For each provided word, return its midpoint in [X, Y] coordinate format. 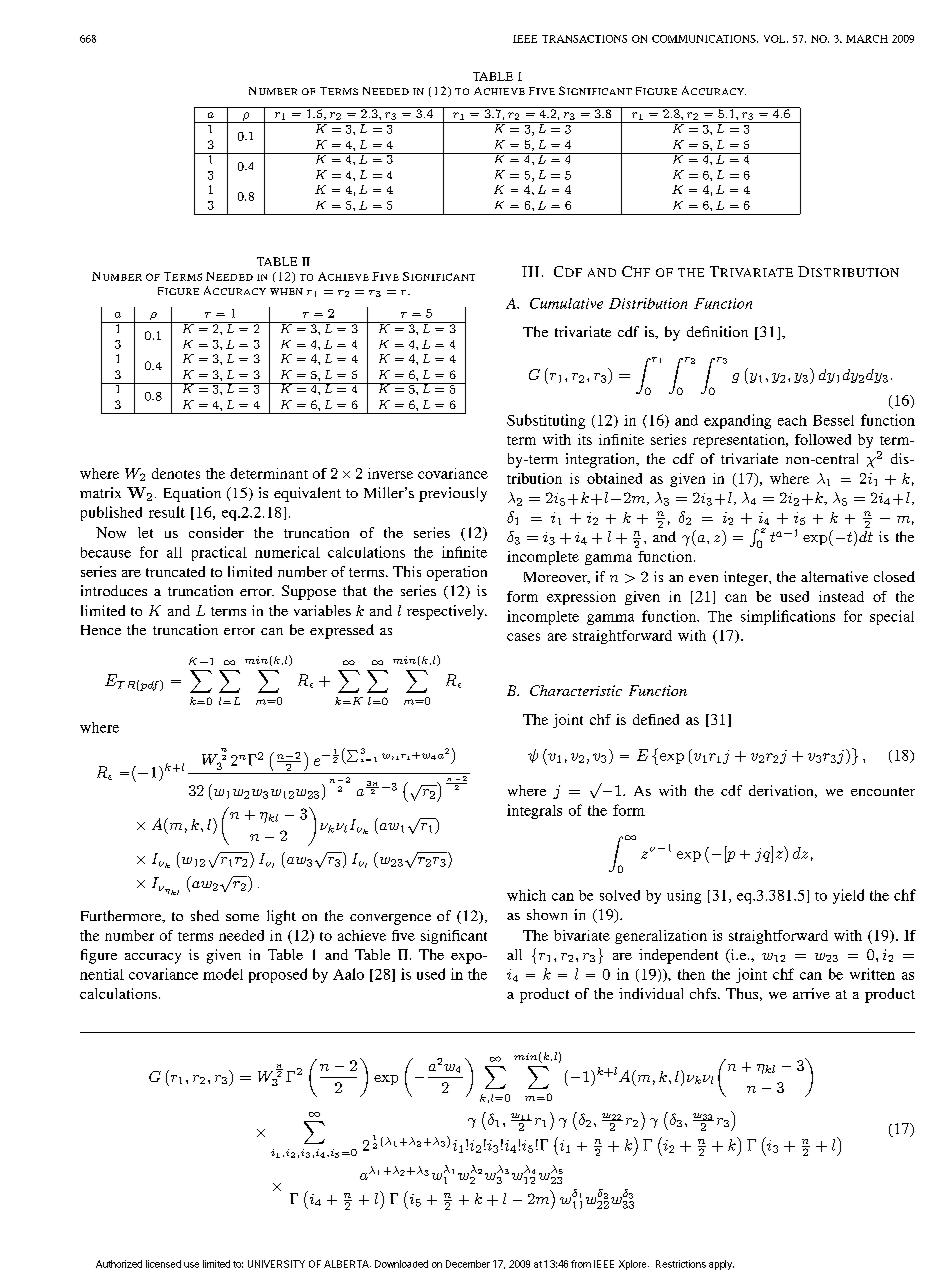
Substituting [546, 421]
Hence [101, 630]
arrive [811, 993]
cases [523, 637]
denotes [176, 473]
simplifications [788, 617]
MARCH [867, 39]
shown [547, 914]
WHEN [286, 291]
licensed [163, 1264]
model [223, 974]
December [468, 1264]
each [792, 420]
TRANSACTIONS [584, 39]
